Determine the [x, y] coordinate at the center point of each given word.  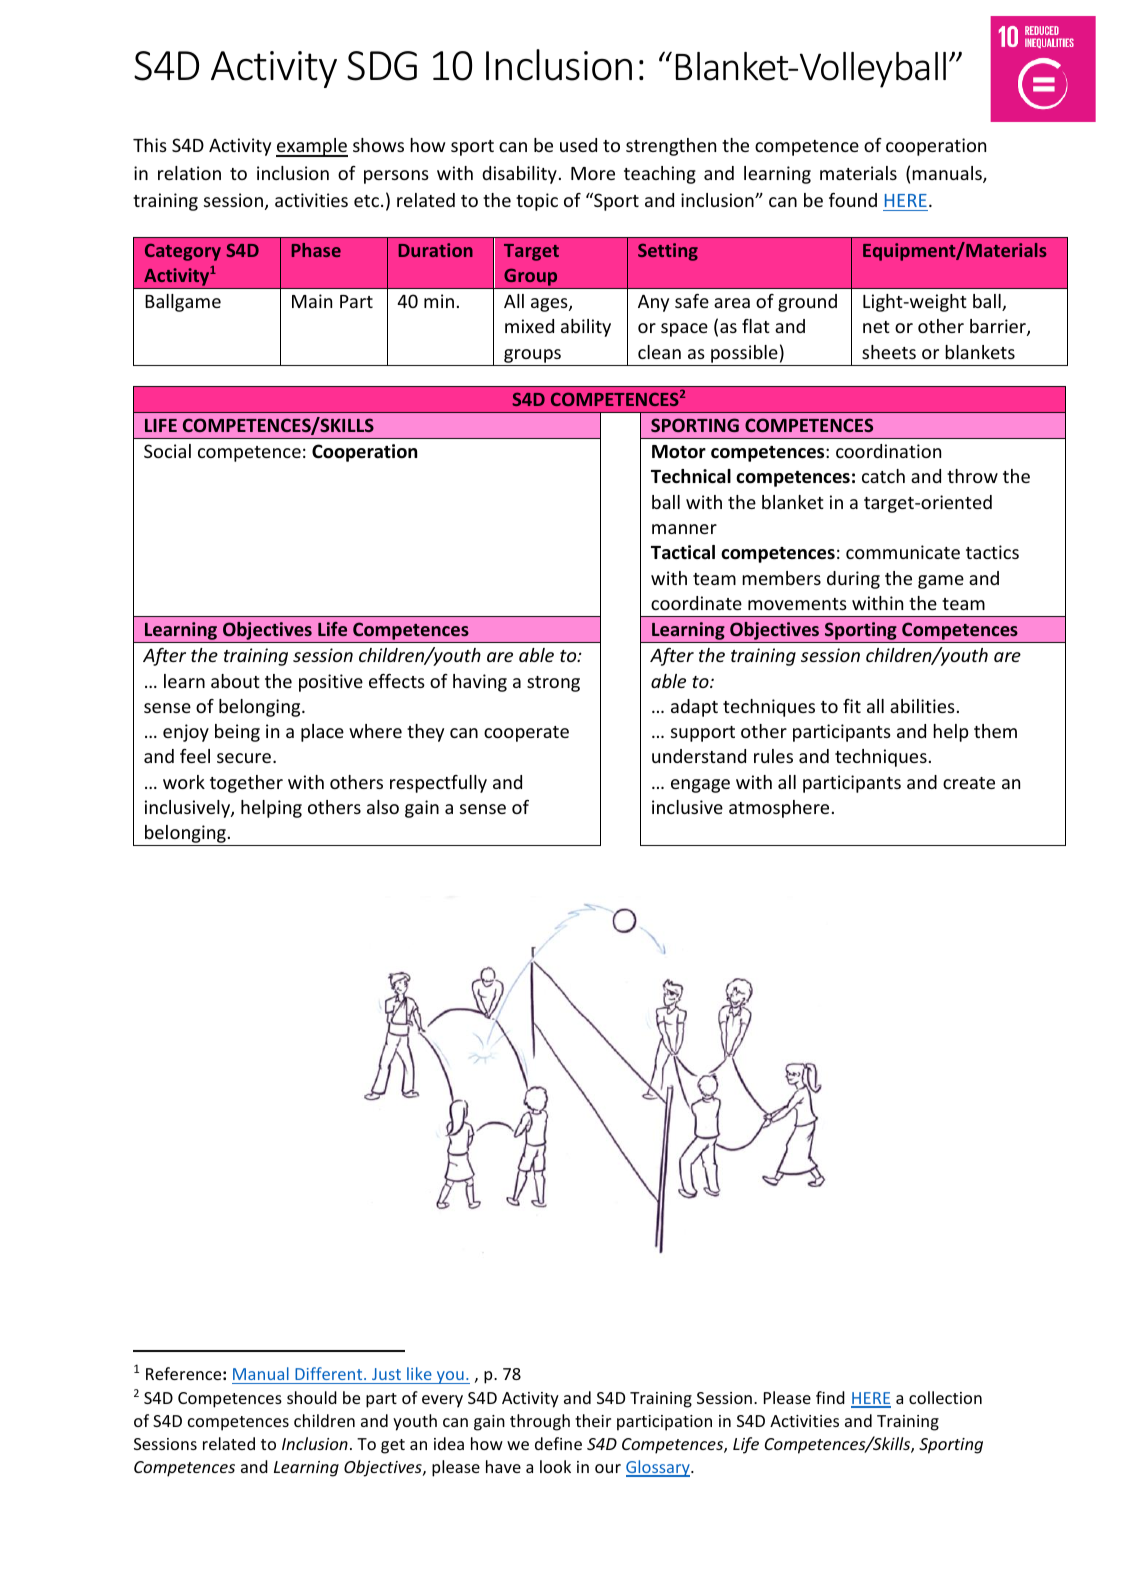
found [853, 200]
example [312, 147]
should [312, 1397]
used [578, 145]
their [593, 1420]
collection [945, 1397]
